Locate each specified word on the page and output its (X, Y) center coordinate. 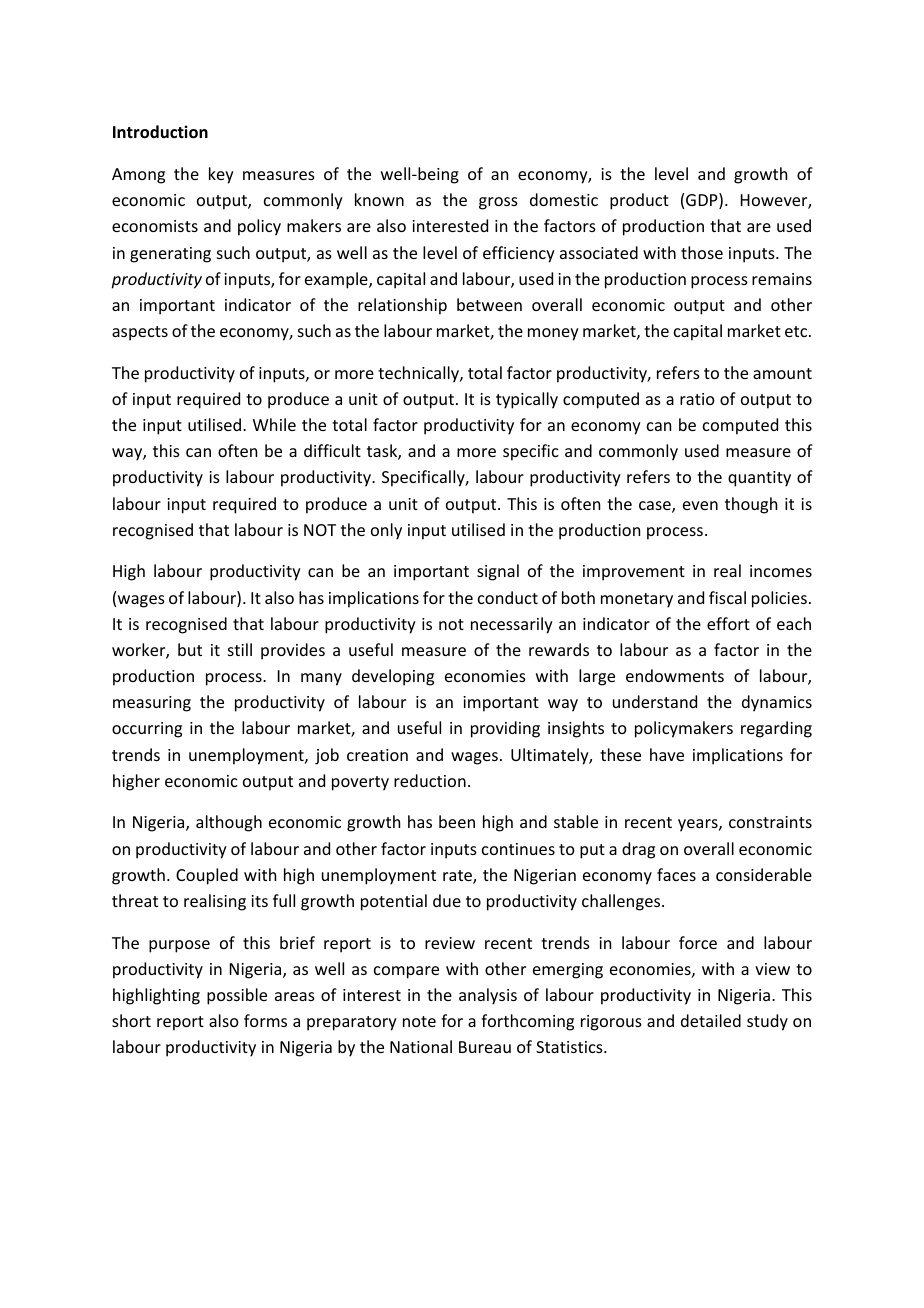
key (221, 175)
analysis (488, 996)
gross (498, 203)
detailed (711, 1020)
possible (237, 996)
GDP (703, 201)
